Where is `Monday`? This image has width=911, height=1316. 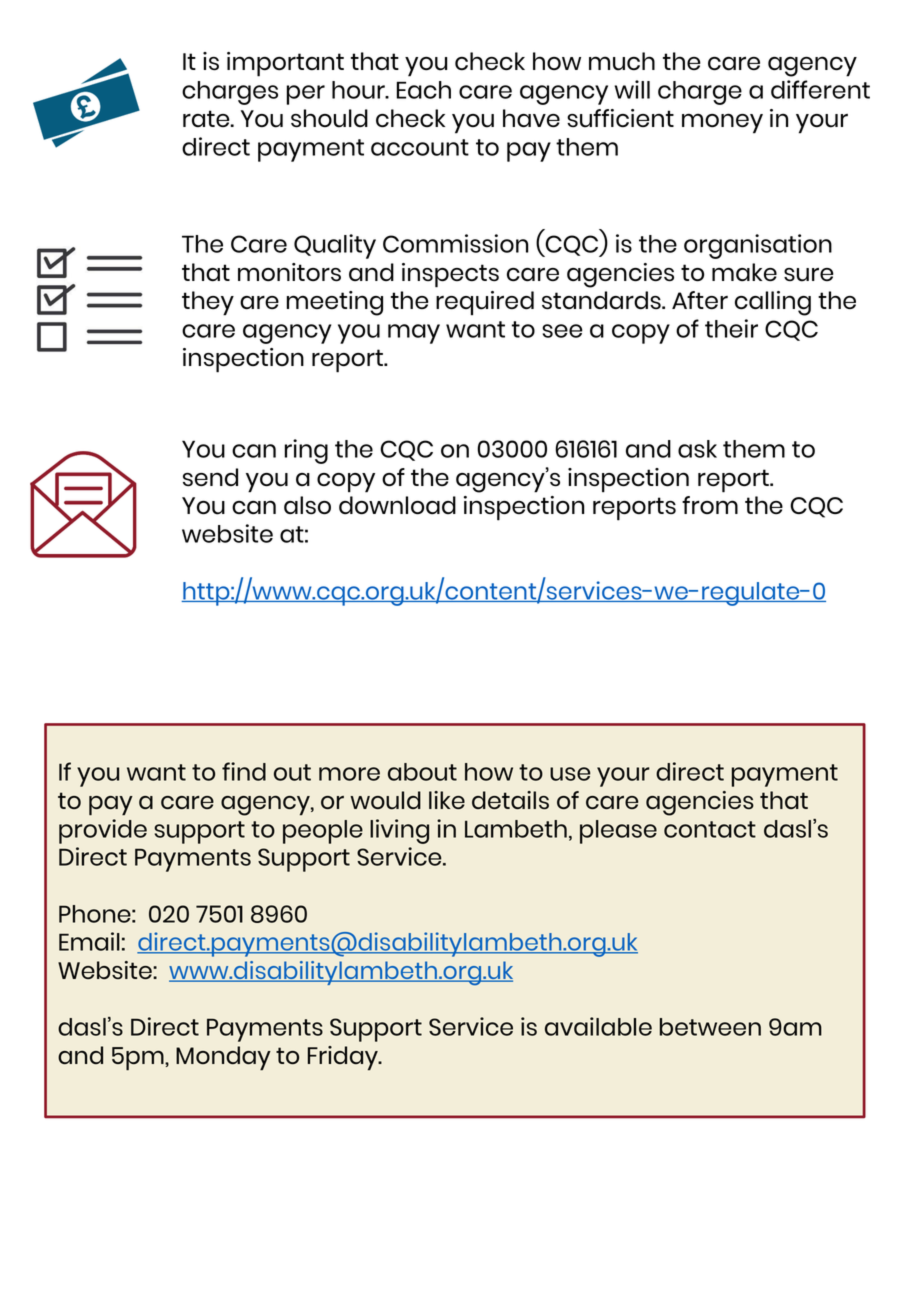
Monday is located at coordinates (223, 1058).
